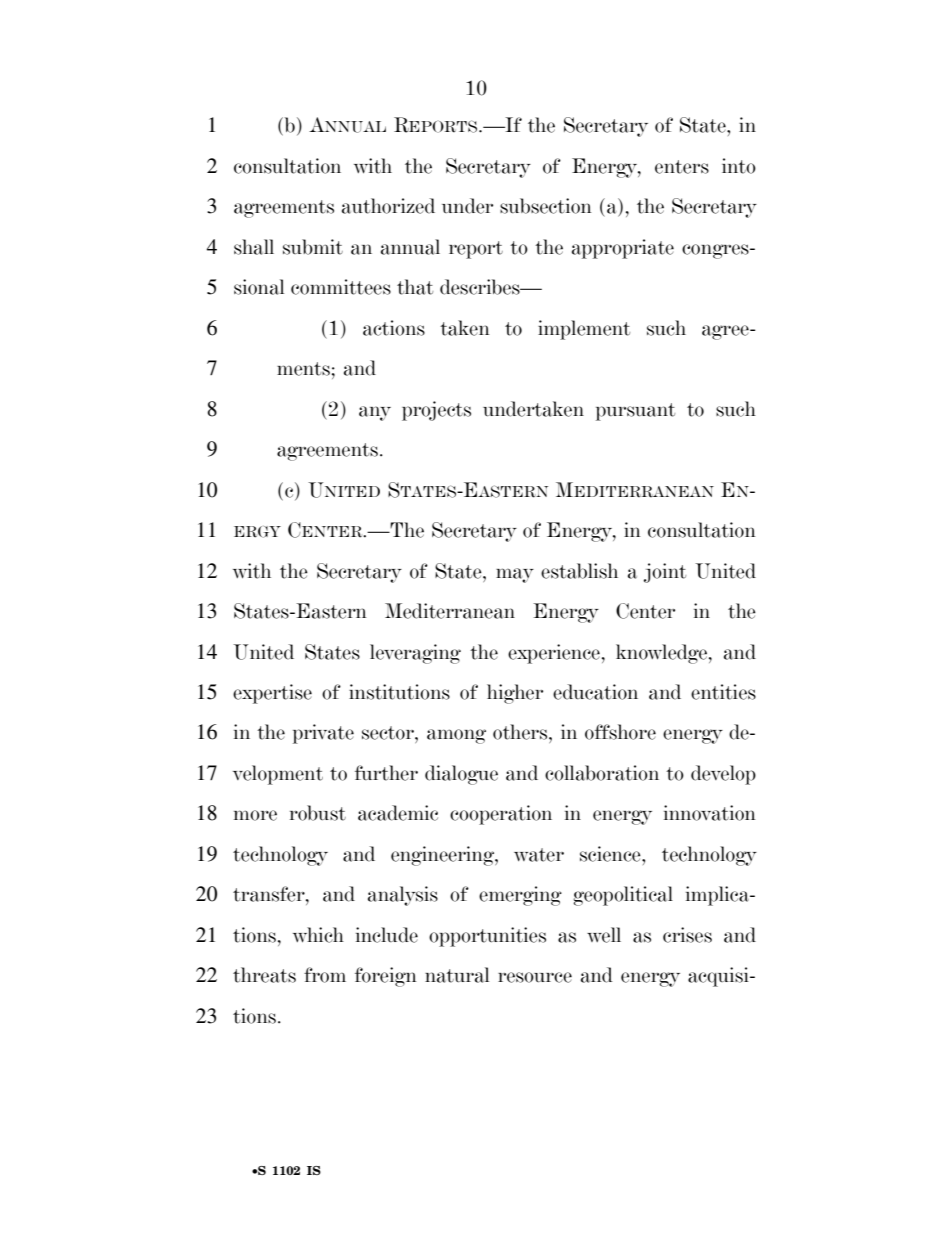 The height and width of the screenshot is (1233, 952). I want to click on subsection, so click(546, 206).
